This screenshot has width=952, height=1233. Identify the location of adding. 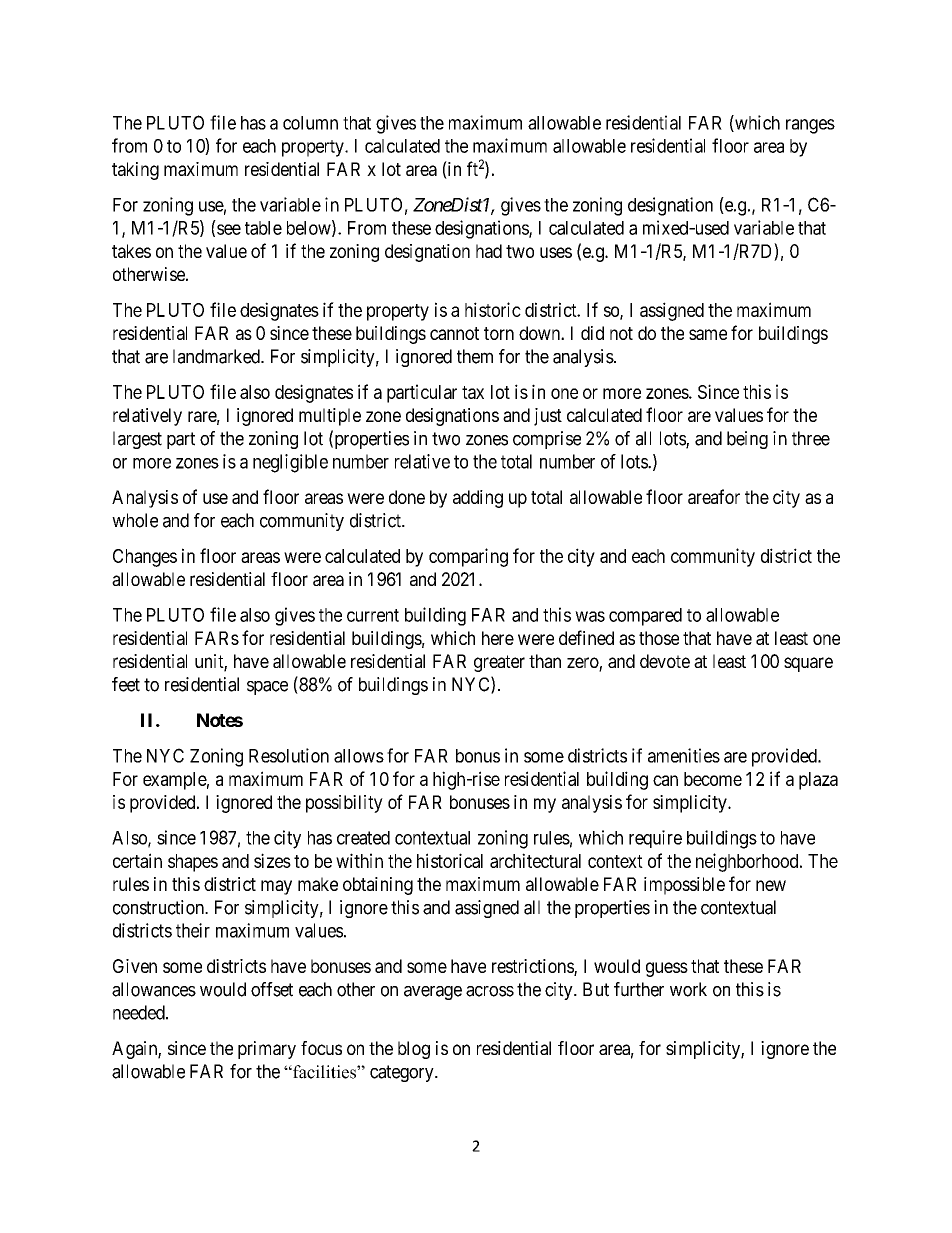
(478, 499).
